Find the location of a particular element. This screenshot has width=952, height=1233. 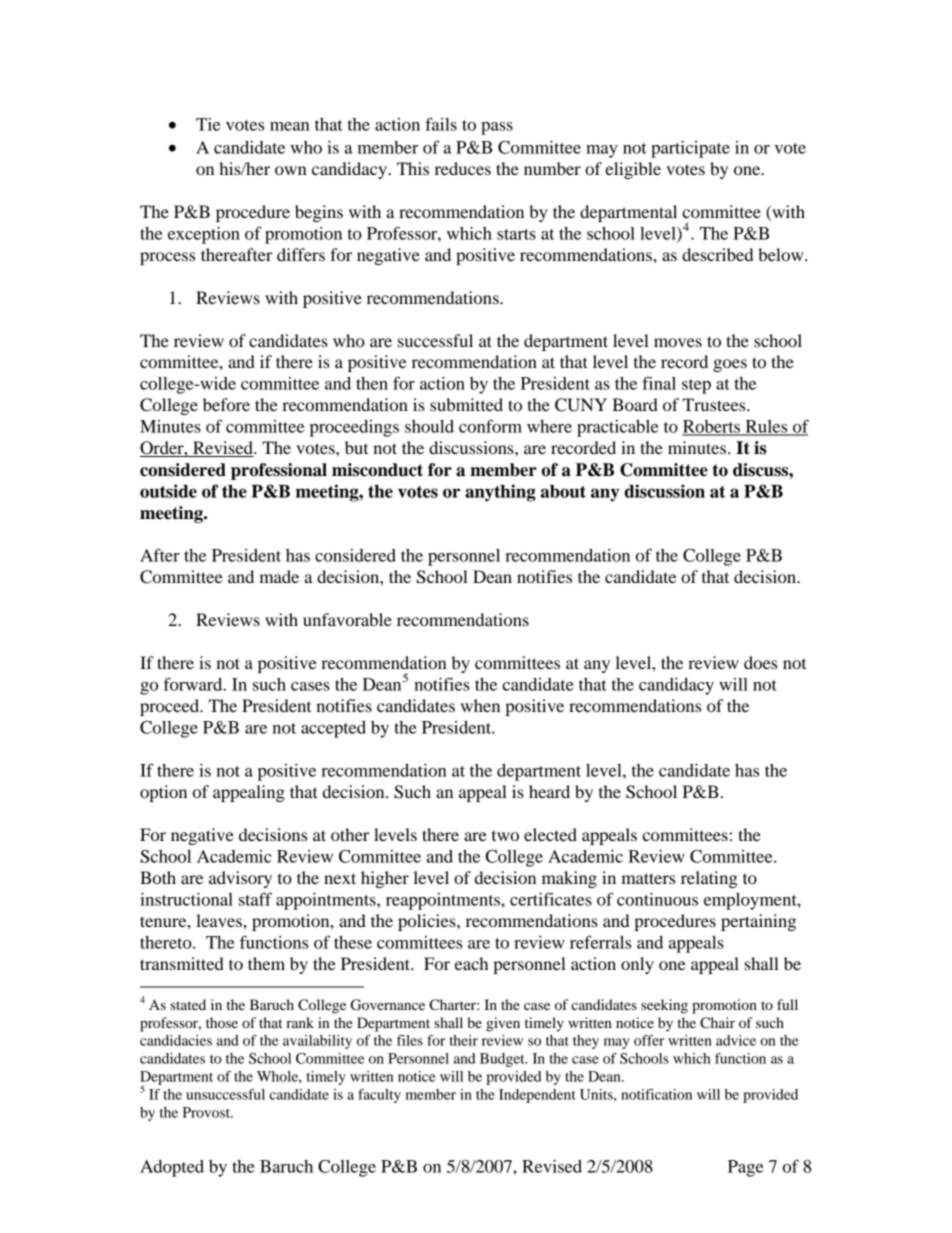

when is located at coordinates (480, 705).
